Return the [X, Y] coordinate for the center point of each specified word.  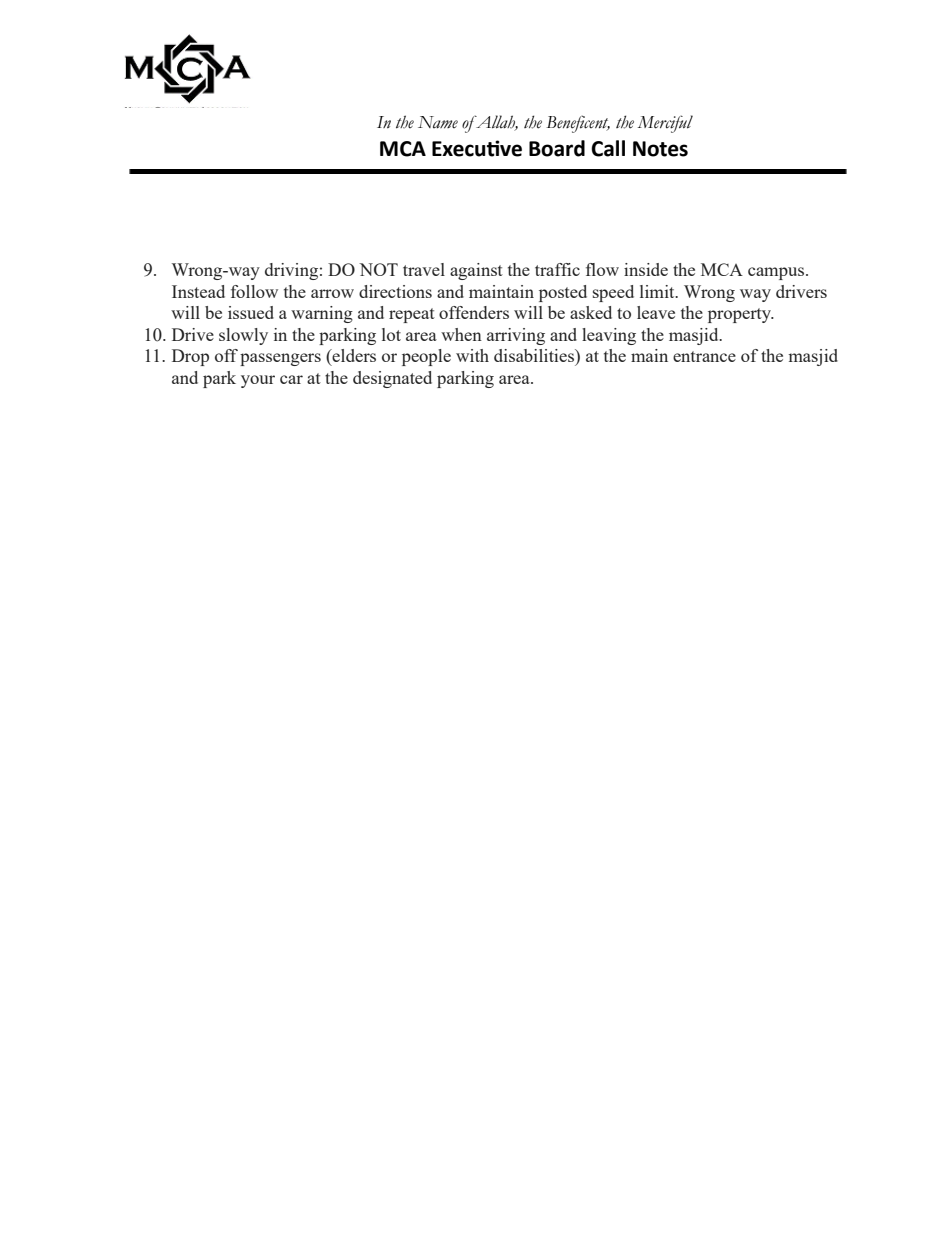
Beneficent [578, 124]
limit [658, 291]
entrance [704, 356]
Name [438, 122]
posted [563, 293]
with [472, 355]
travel [424, 269]
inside [646, 269]
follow [254, 291]
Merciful [665, 124]
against [476, 271]
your [258, 381]
